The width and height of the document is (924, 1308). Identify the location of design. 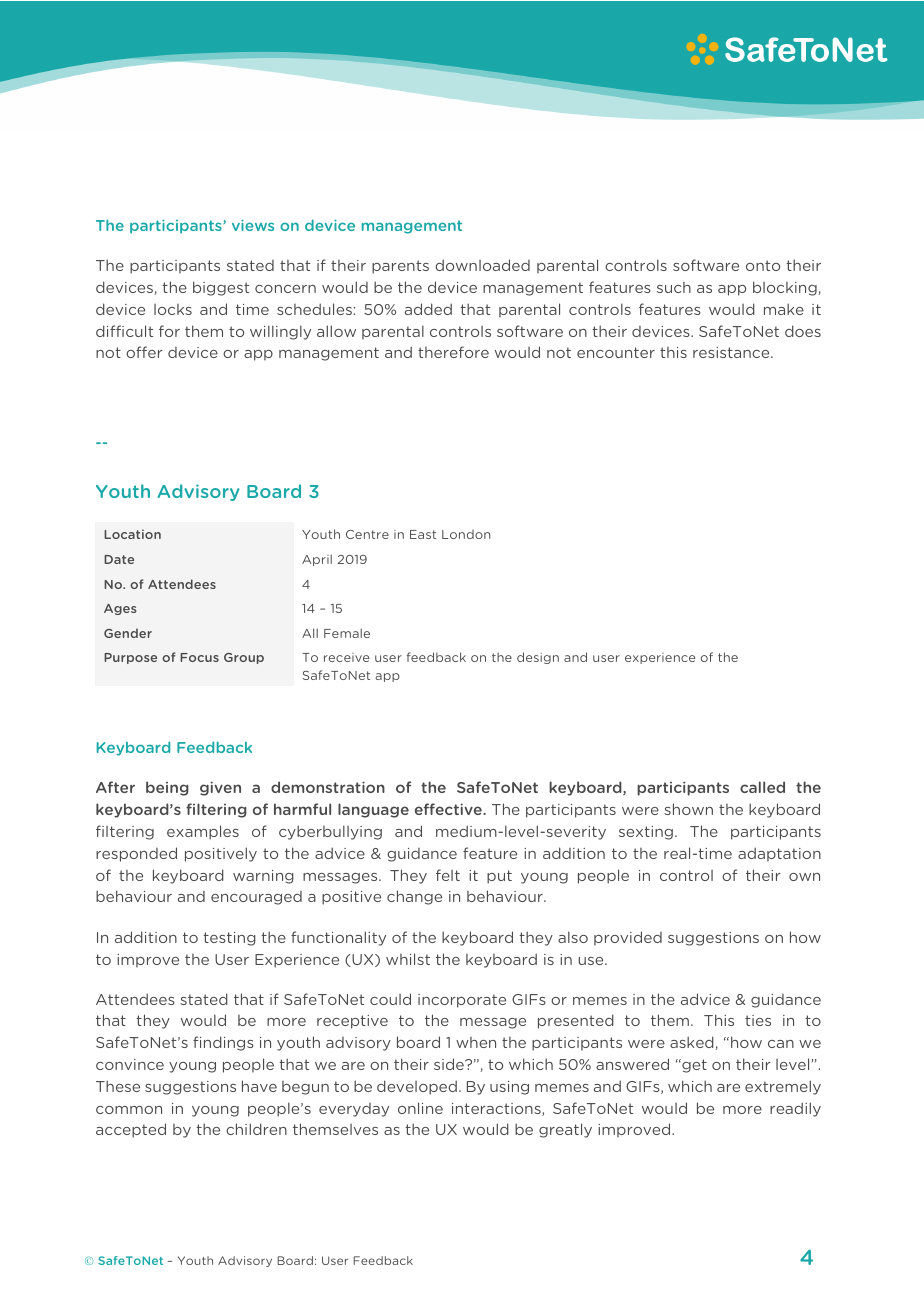
(538, 658).
